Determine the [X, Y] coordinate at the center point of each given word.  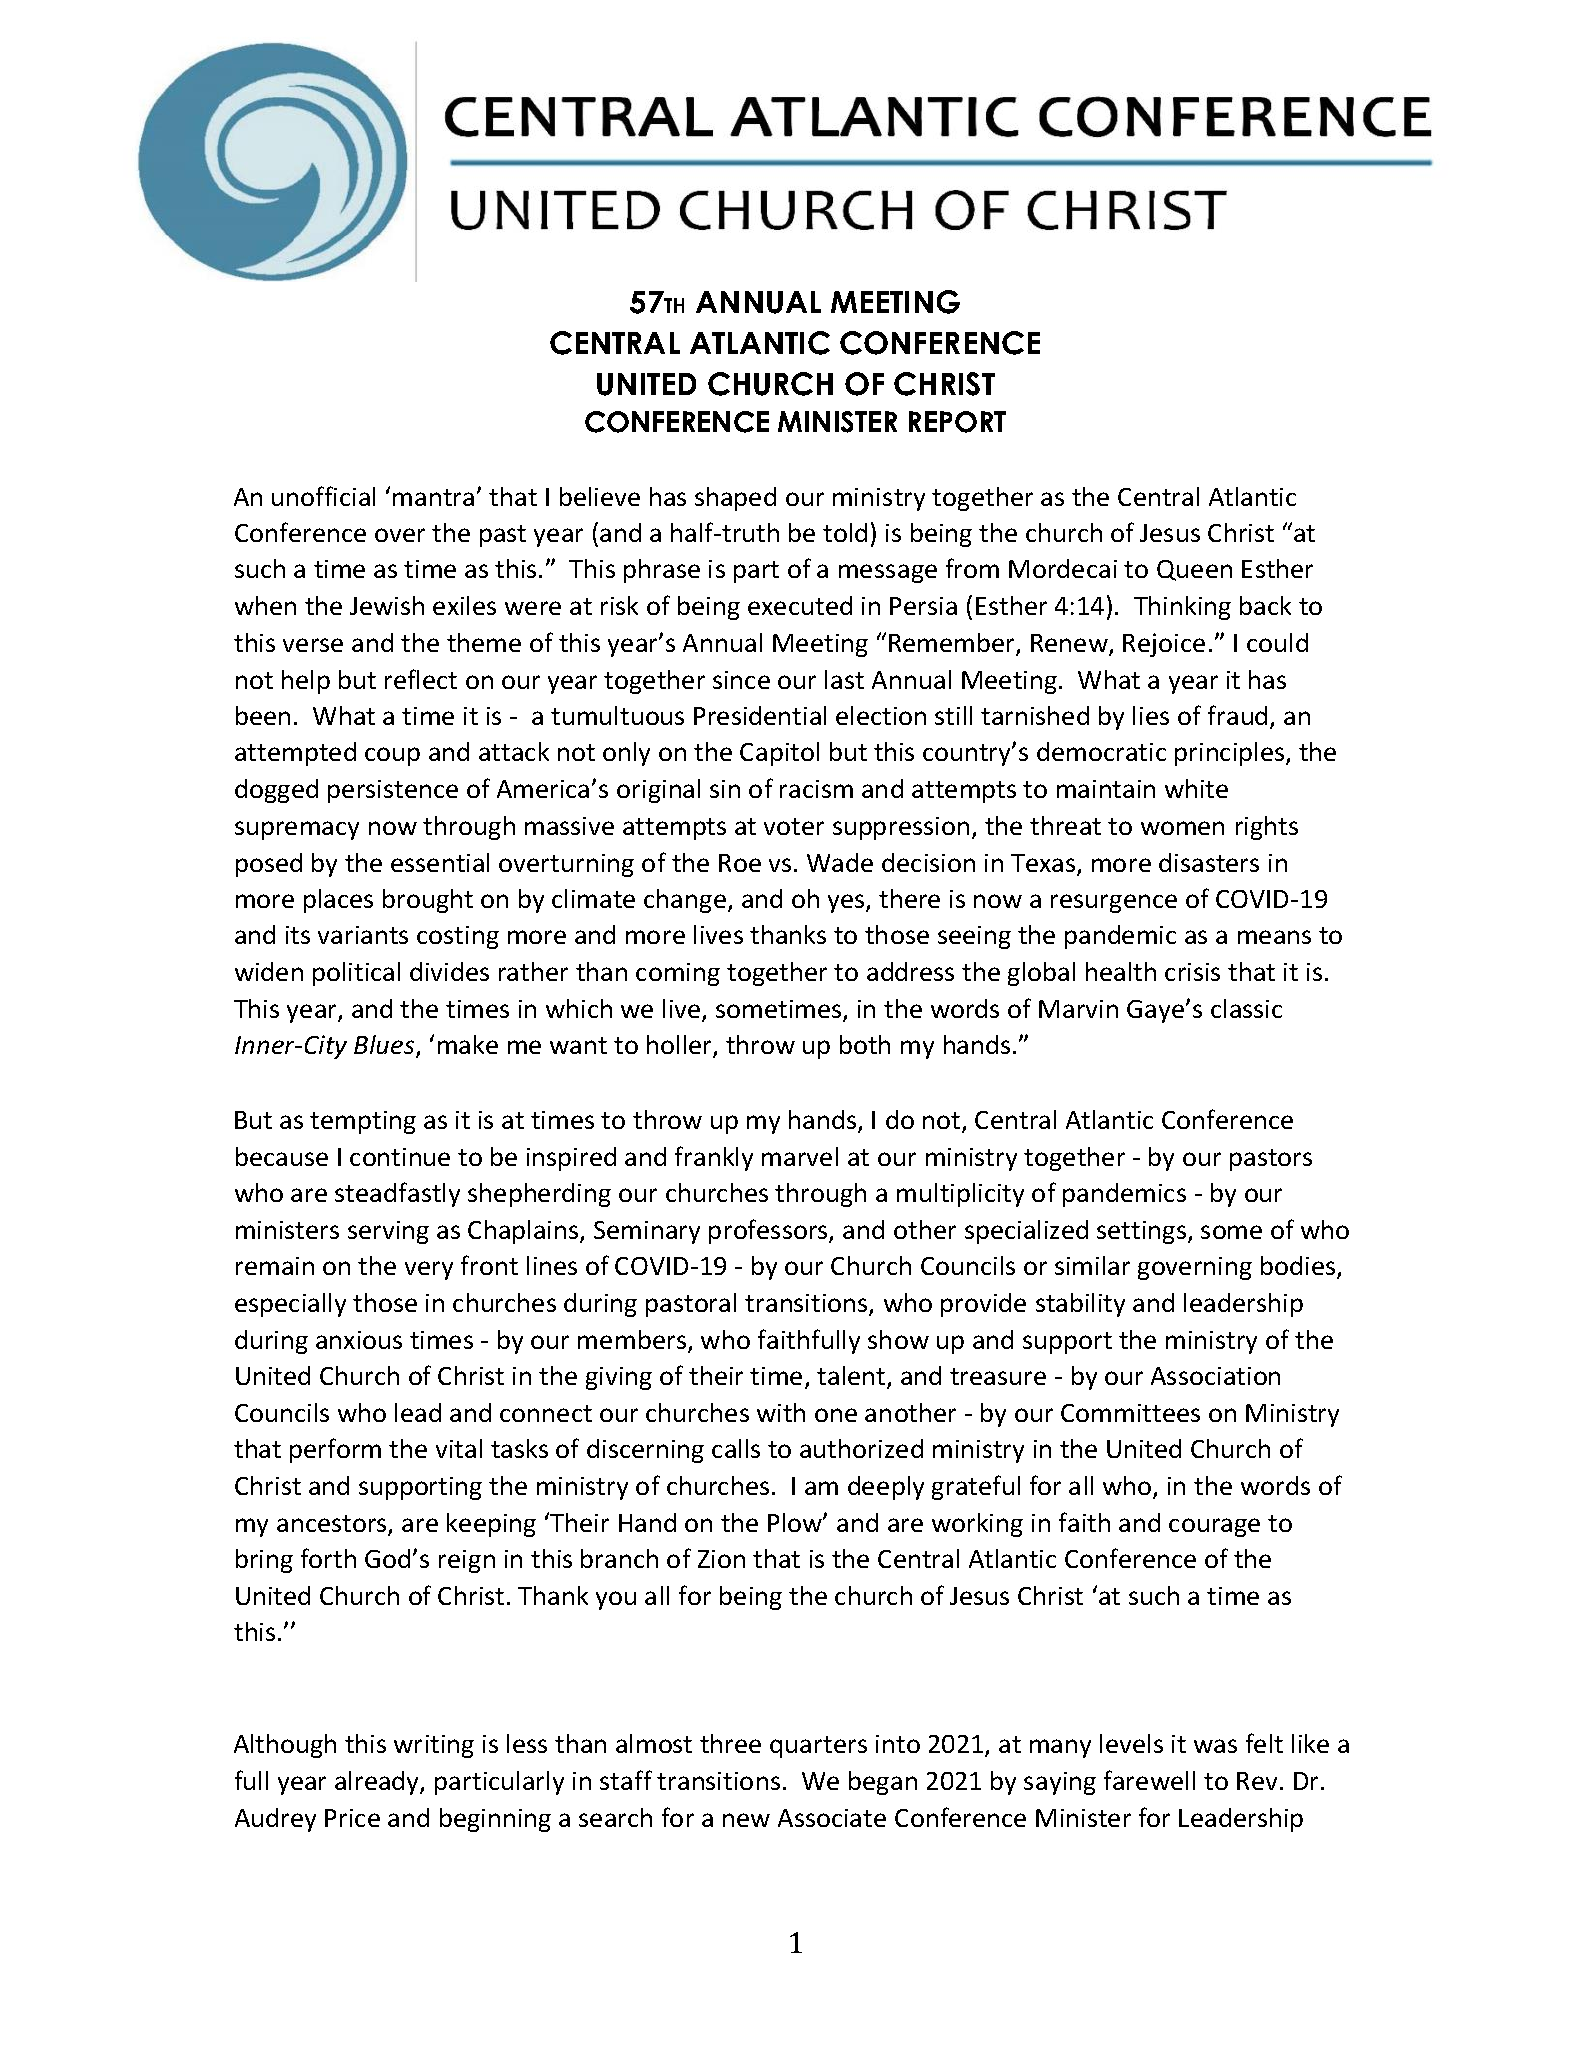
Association [1215, 1376]
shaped [735, 499]
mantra [433, 497]
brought [428, 901]
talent [852, 1377]
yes [847, 903]
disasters [1209, 862]
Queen [1194, 570]
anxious [359, 1340]
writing [434, 1746]
